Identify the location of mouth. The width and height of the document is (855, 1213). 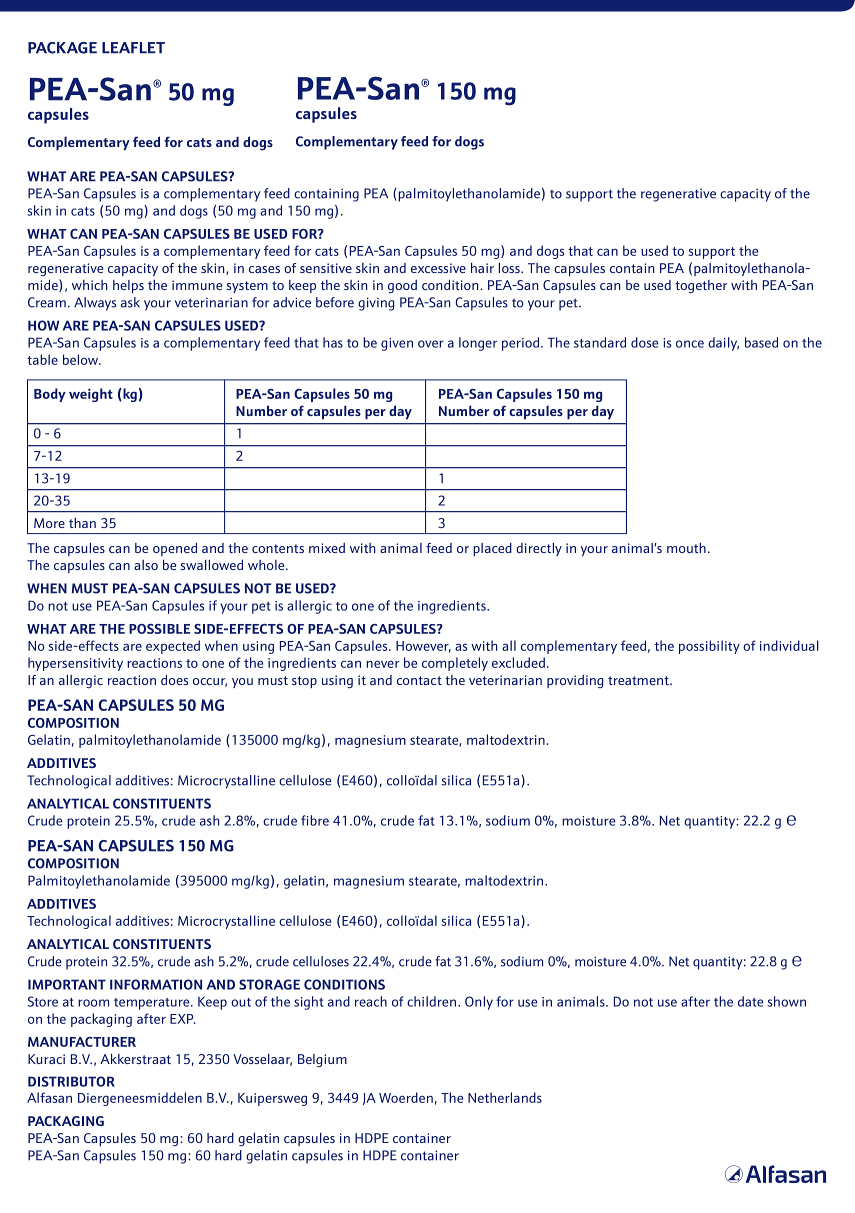
(686, 548).
